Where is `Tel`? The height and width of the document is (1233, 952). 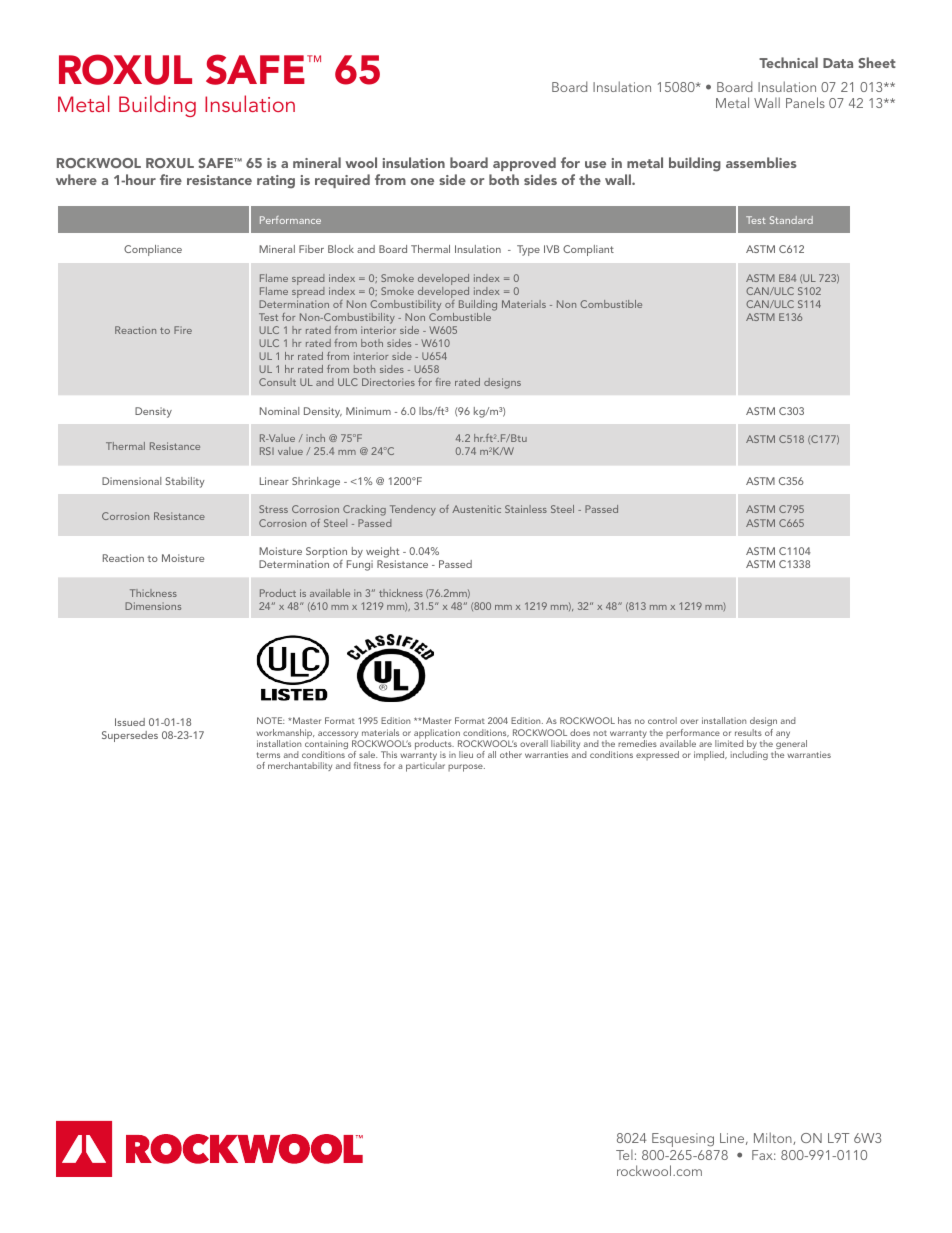
Tel is located at coordinates (624, 1154).
